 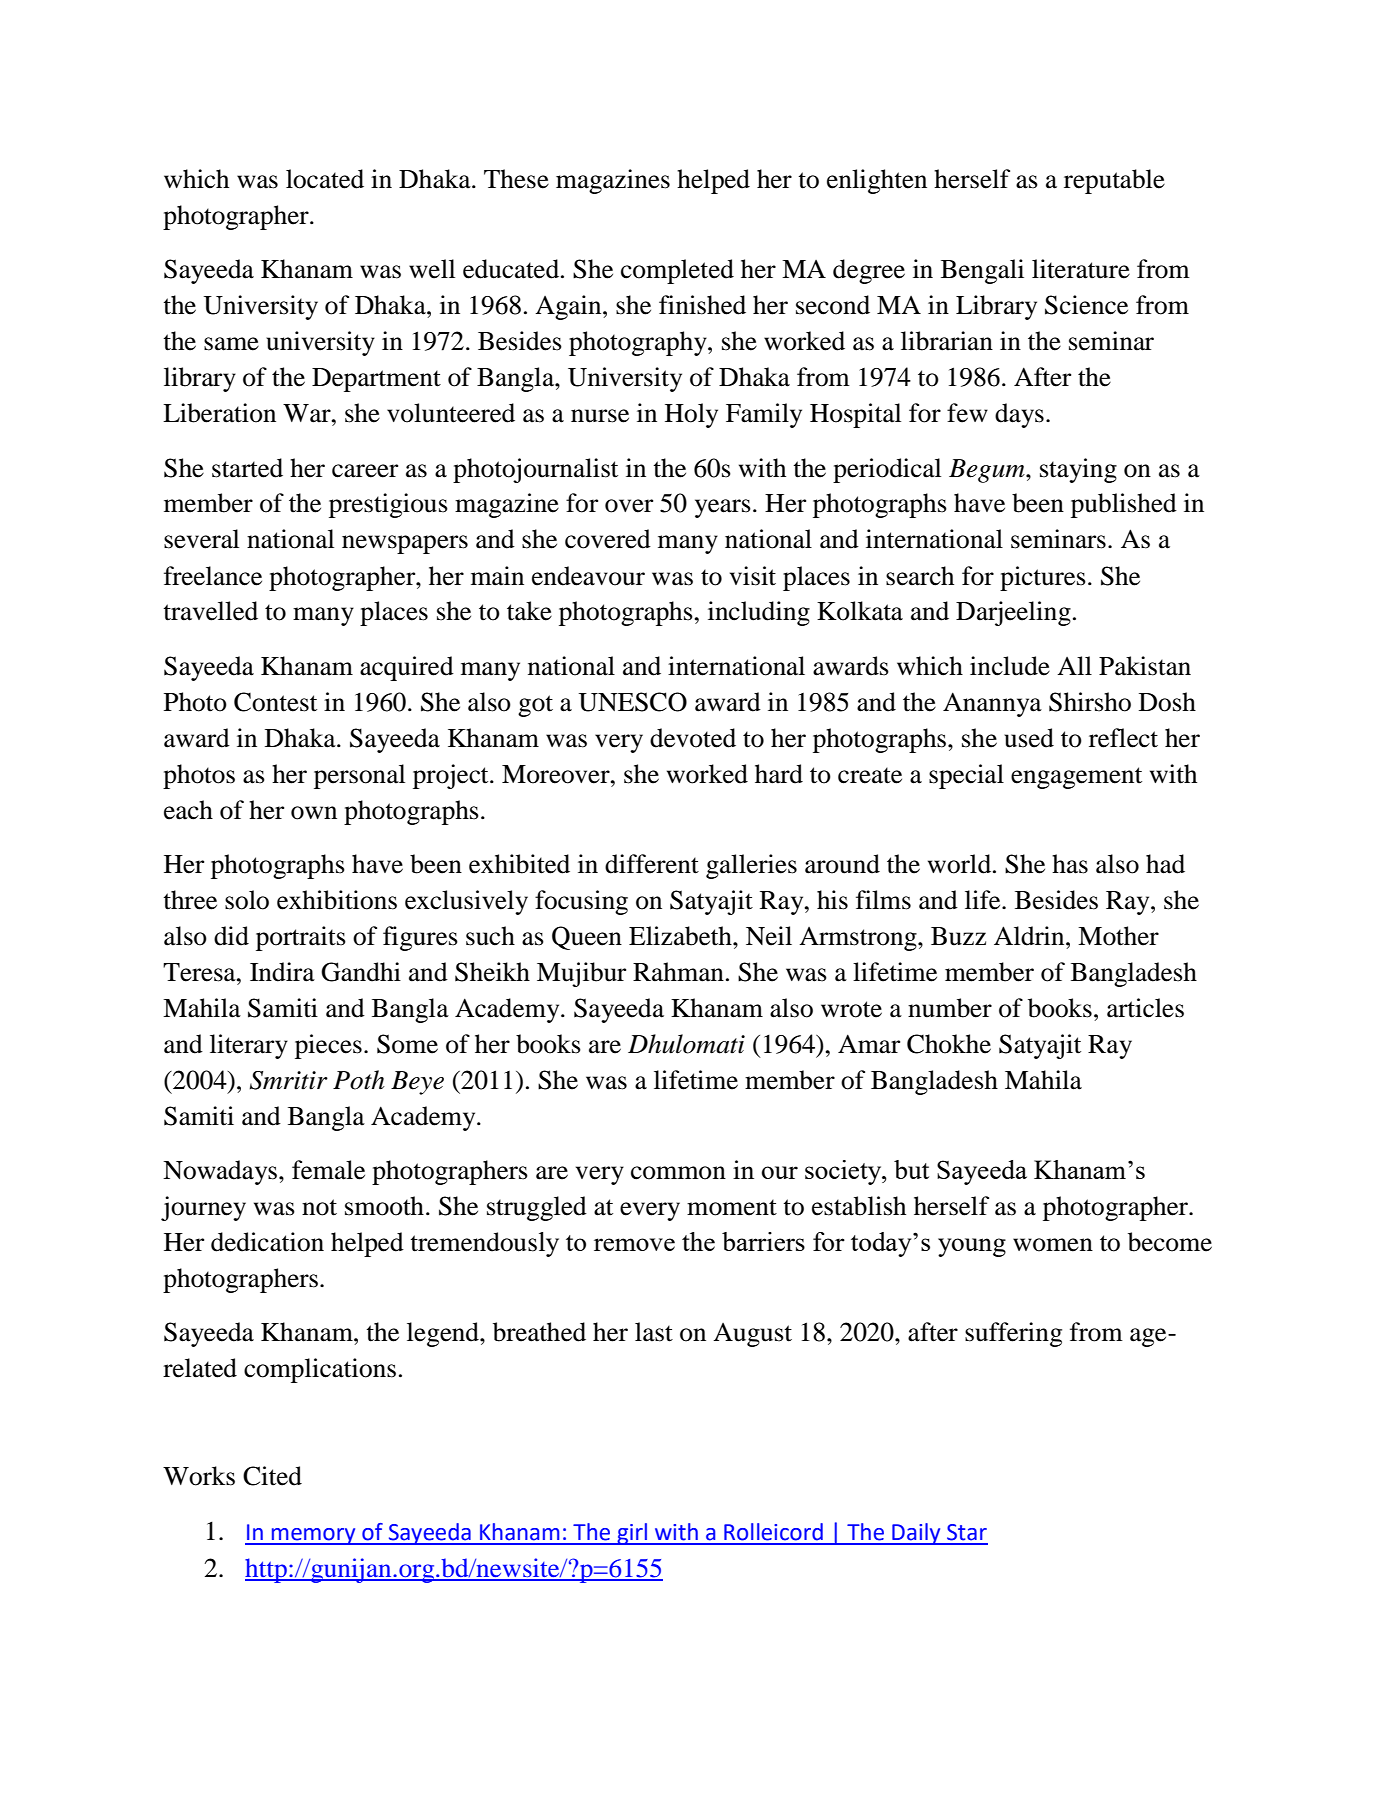 What do you see at coordinates (1081, 269) in the image?
I see `literature` at bounding box center [1081, 269].
